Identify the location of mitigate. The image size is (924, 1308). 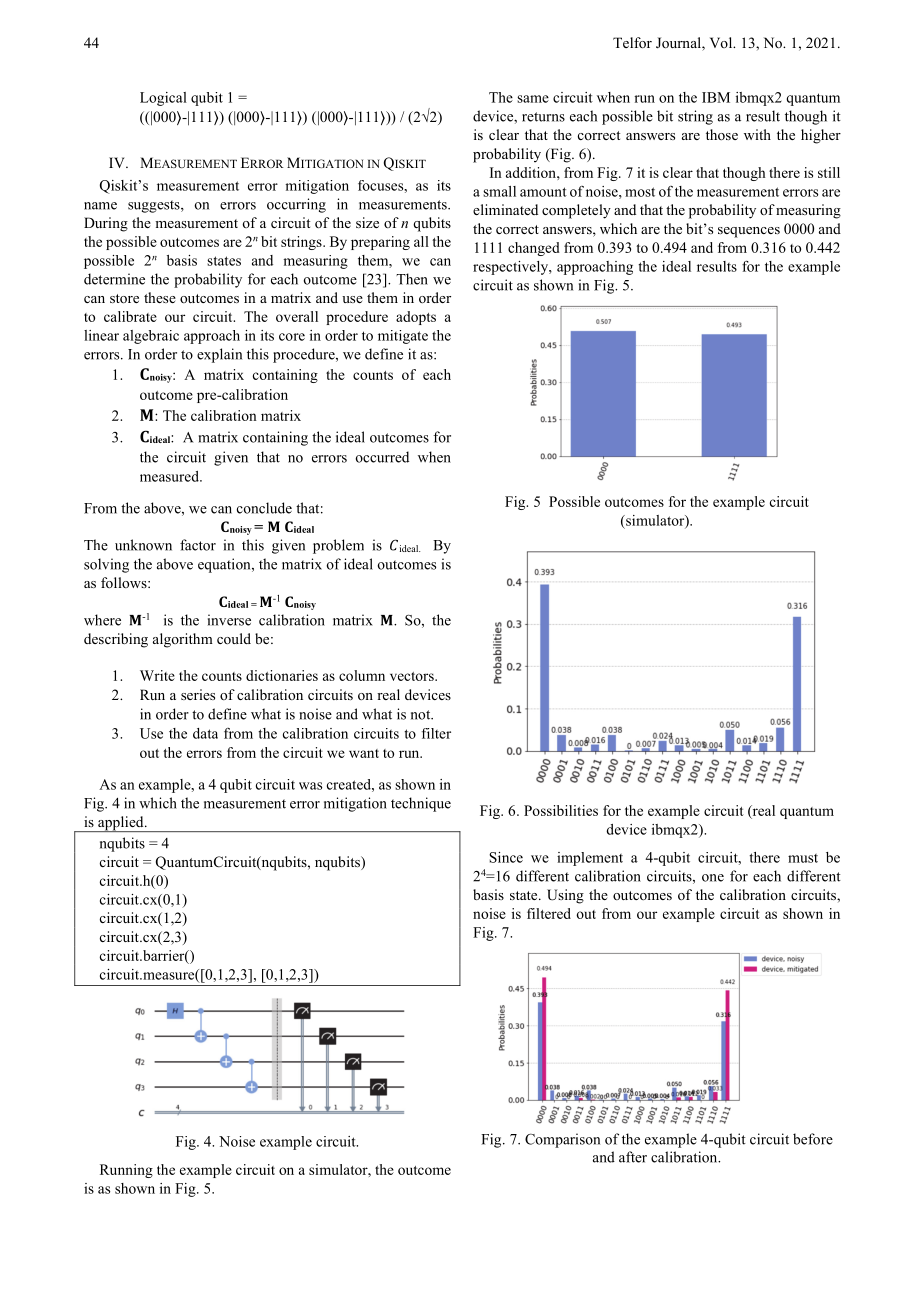
(403, 337).
